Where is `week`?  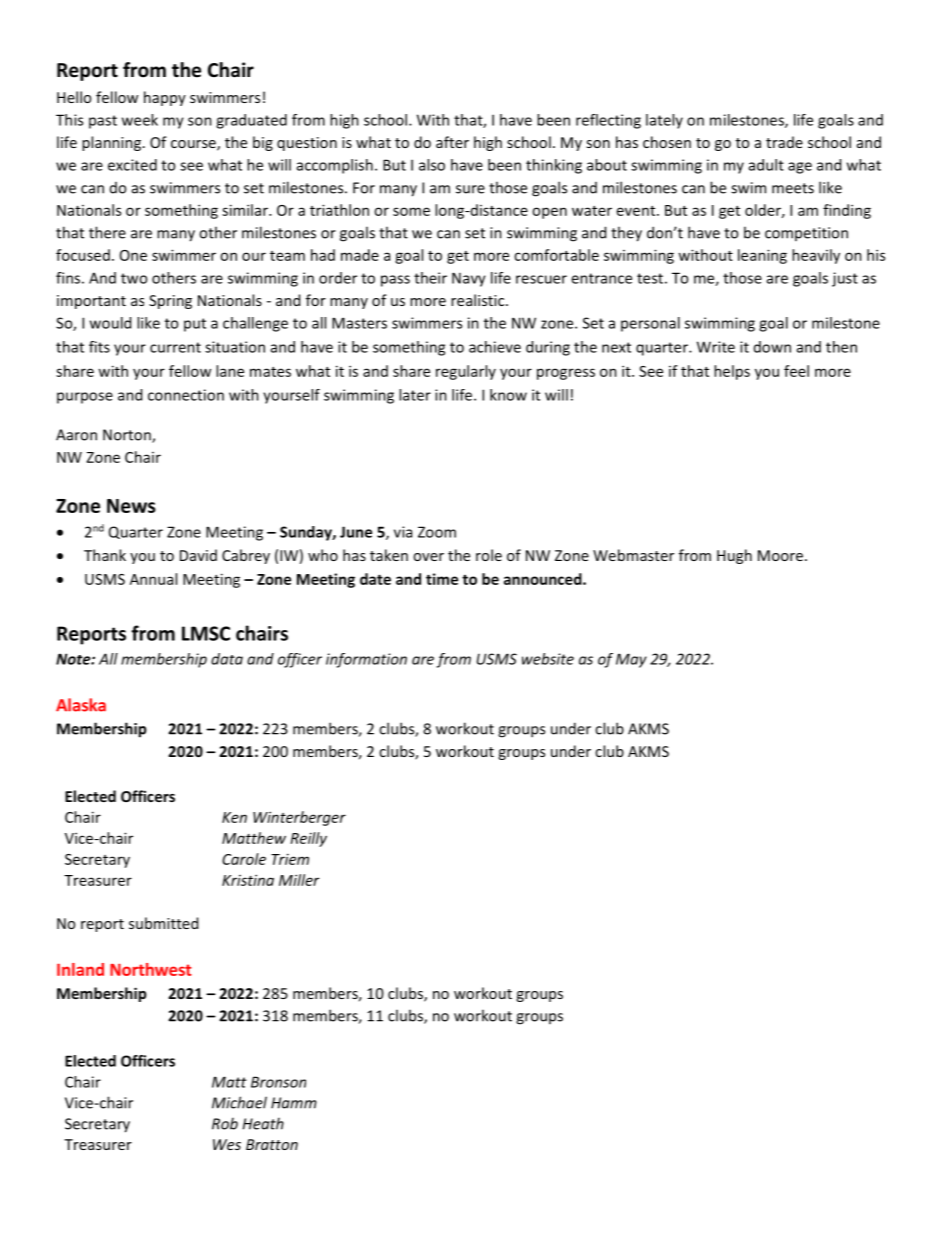
week is located at coordinates (140, 120).
